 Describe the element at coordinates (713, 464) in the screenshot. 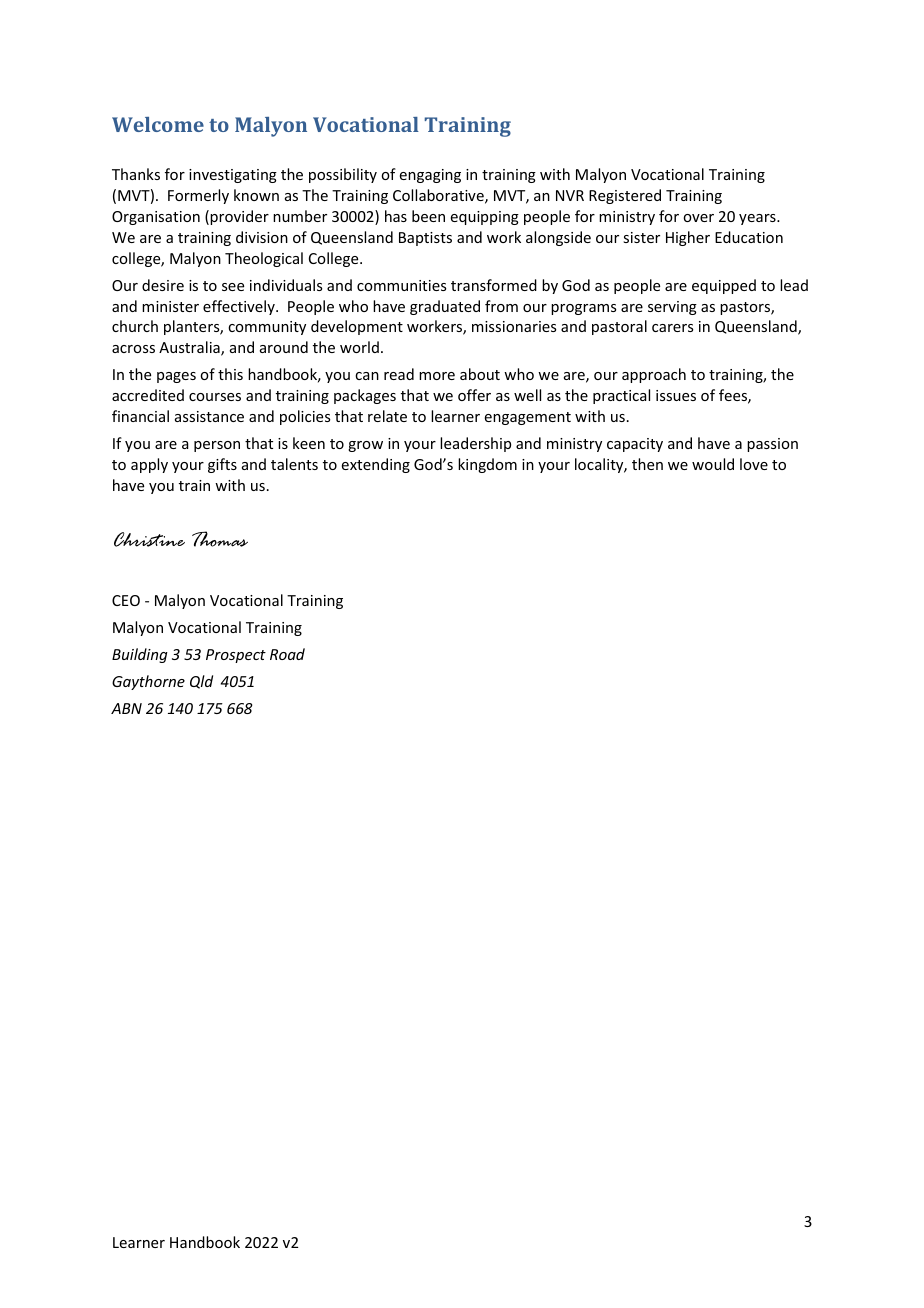

I see `would` at that location.
